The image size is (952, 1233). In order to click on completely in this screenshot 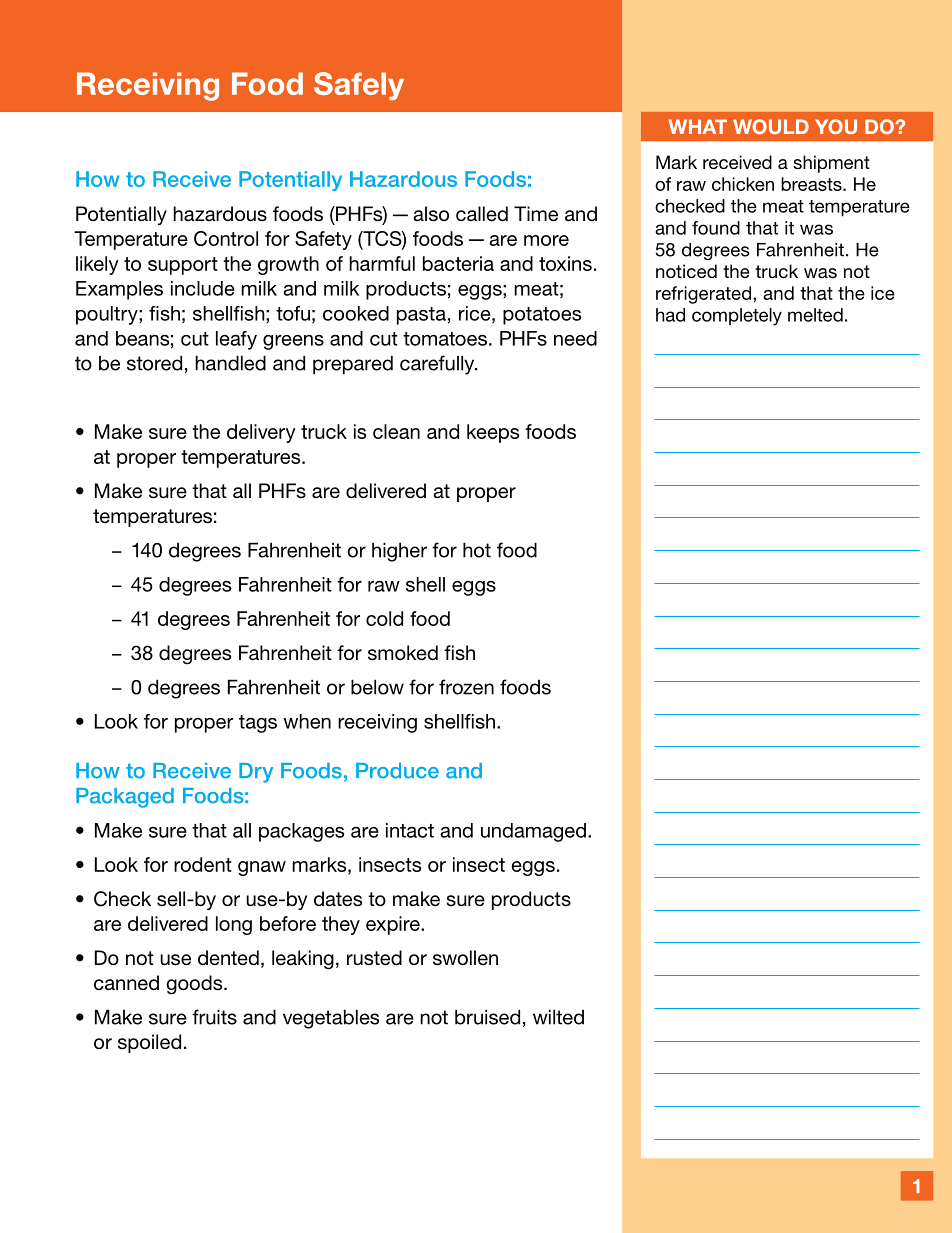, I will do `click(737, 317)`.
